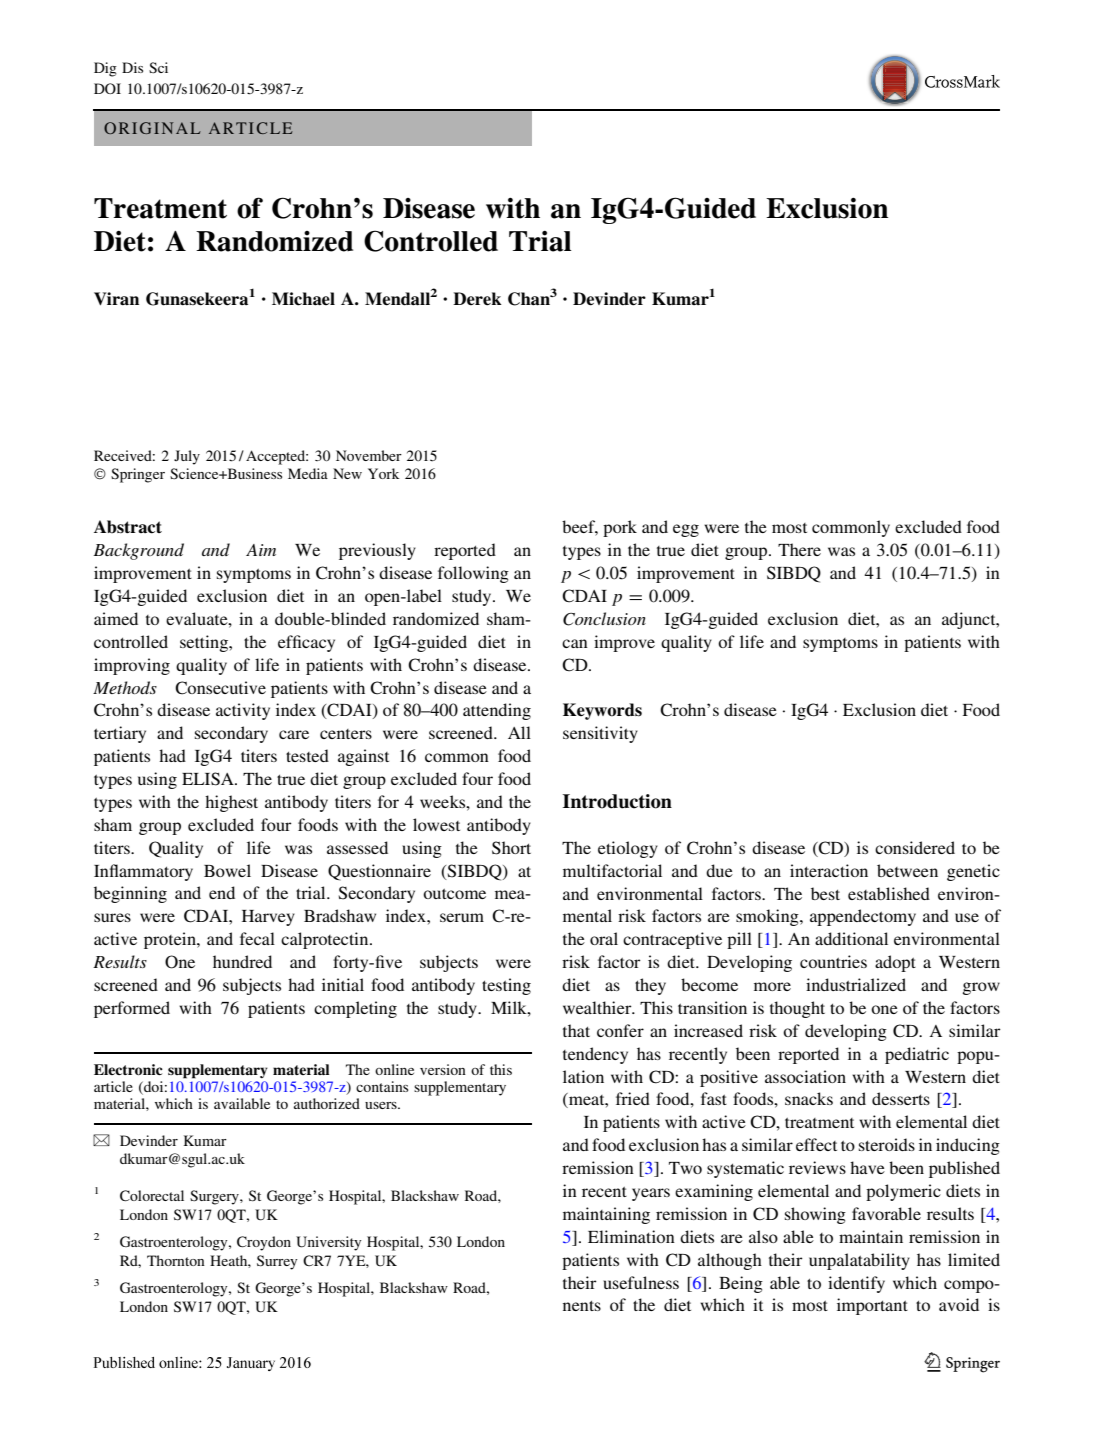 The width and height of the page is (1094, 1453). I want to click on attending, so click(497, 711).
